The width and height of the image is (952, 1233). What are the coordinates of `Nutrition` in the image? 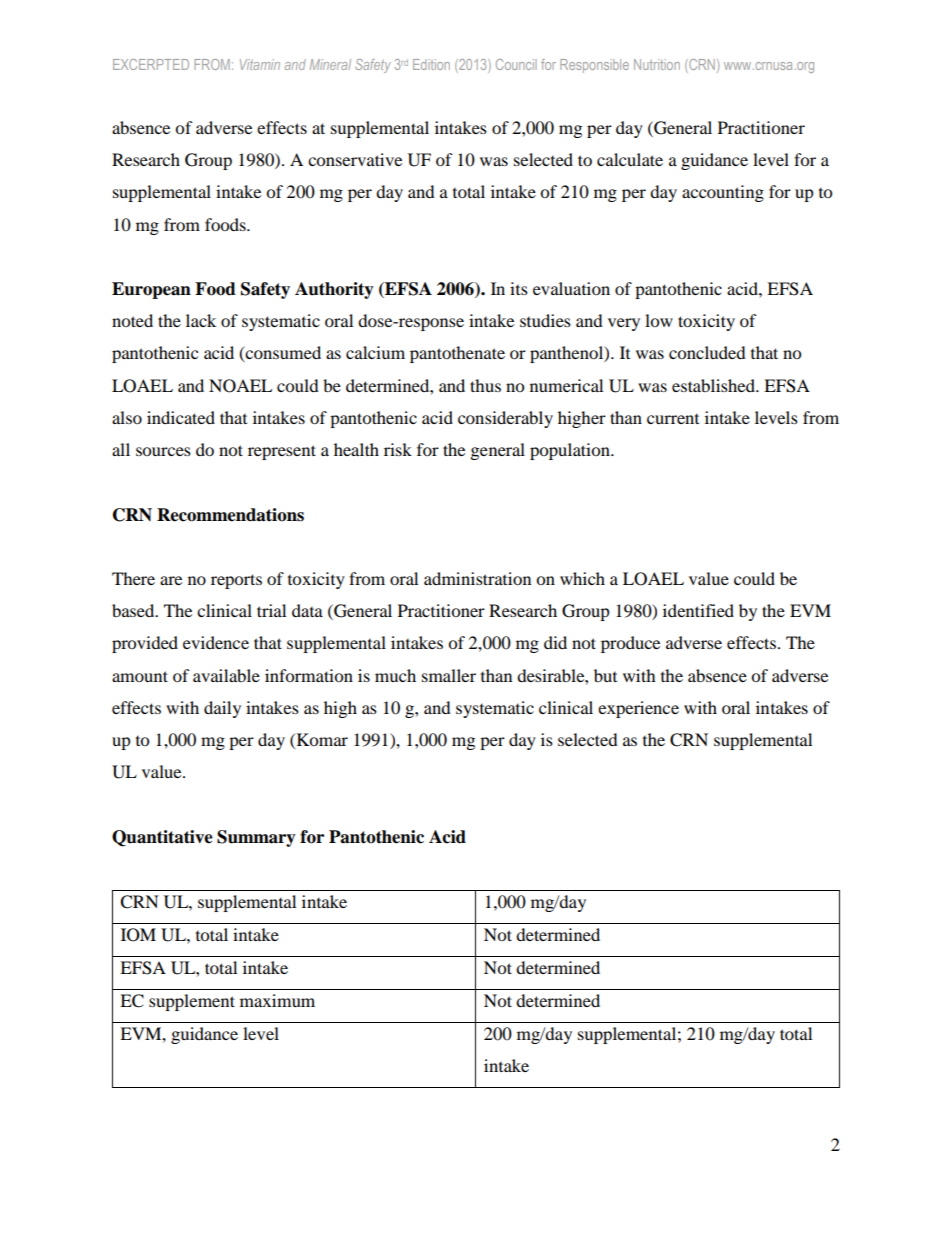 It's located at (657, 64).
